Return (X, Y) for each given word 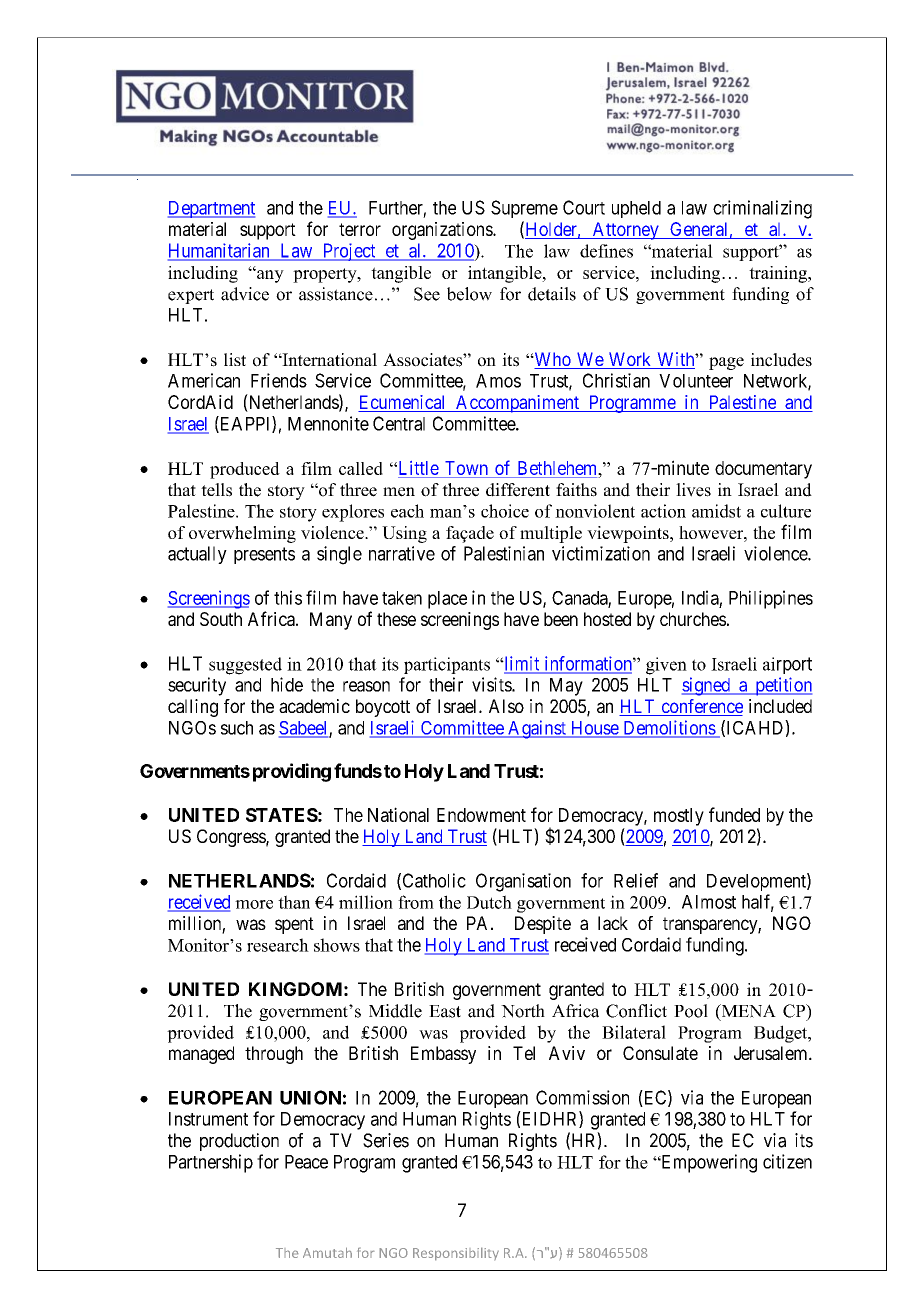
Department (211, 209)
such (237, 728)
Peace (306, 1162)
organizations (443, 231)
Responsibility (456, 1254)
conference (701, 707)
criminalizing (762, 209)
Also (506, 706)
